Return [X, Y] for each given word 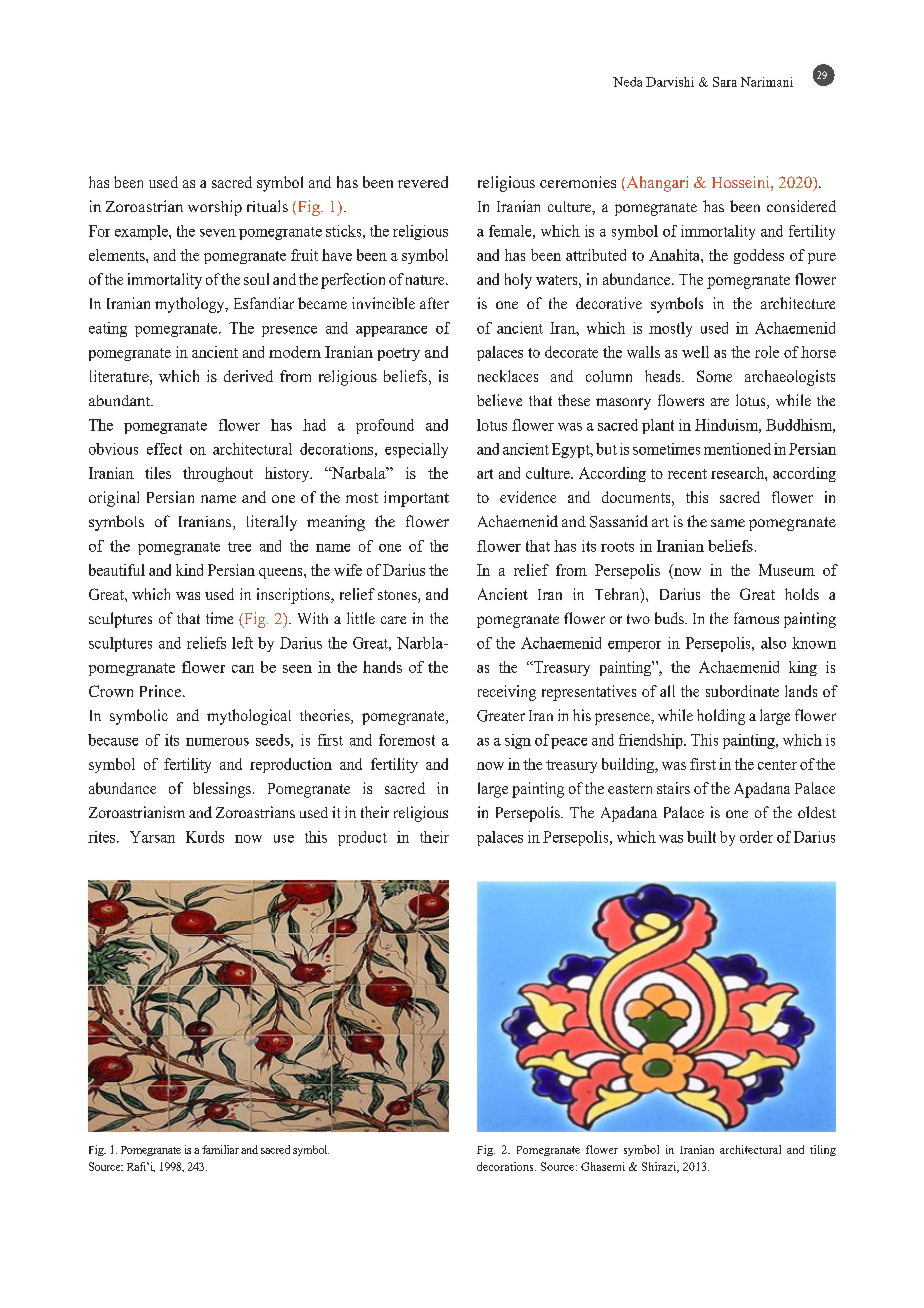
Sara [725, 82]
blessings [223, 790]
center [777, 765]
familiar [220, 1149]
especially [416, 450]
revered [423, 182]
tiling [823, 1150]
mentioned [737, 449]
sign [518, 741]
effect [164, 449]
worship [215, 208]
